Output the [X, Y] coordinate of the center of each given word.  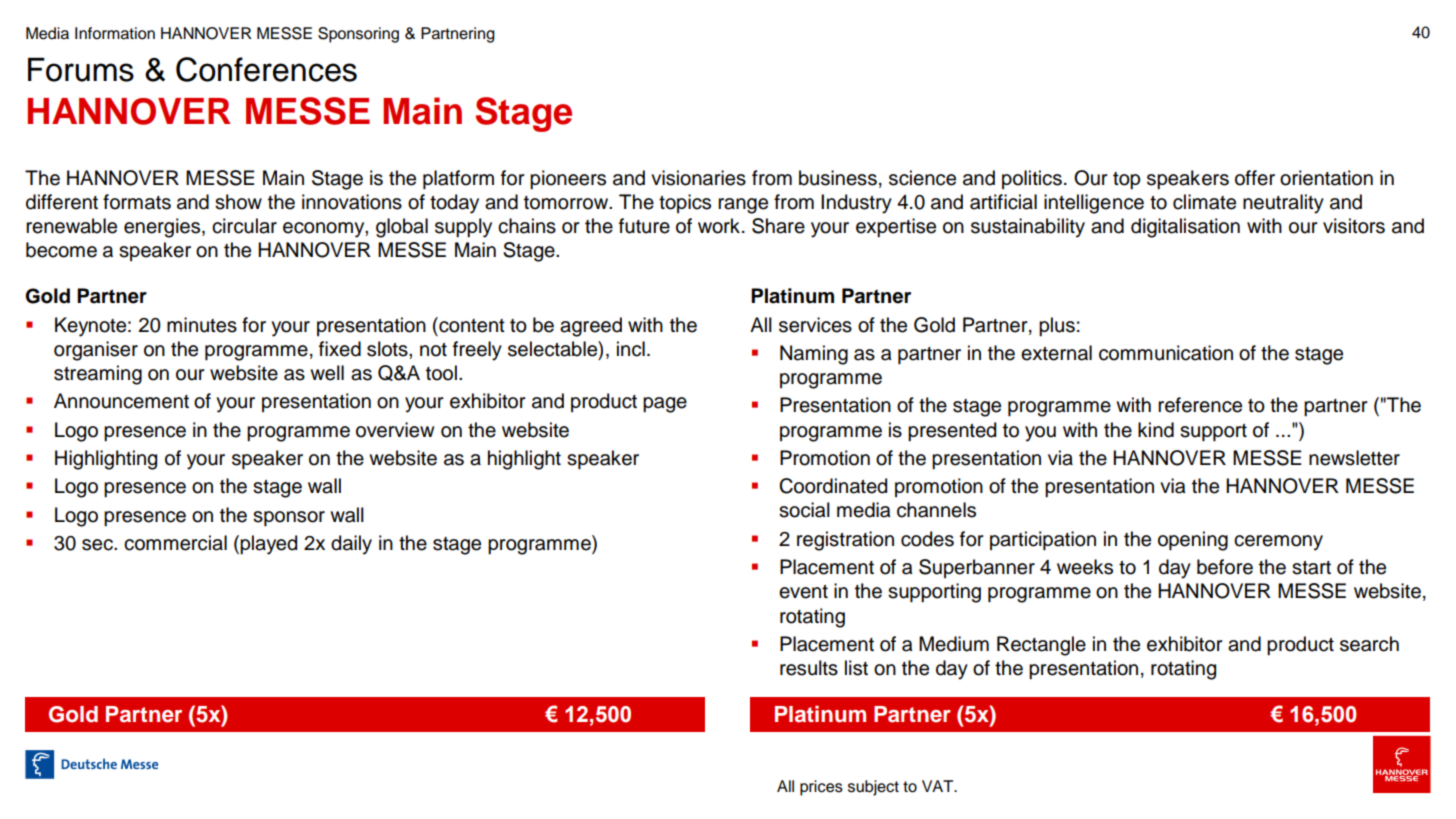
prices [821, 788]
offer [1255, 178]
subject [873, 788]
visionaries [698, 178]
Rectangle [1041, 646]
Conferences [266, 69]
